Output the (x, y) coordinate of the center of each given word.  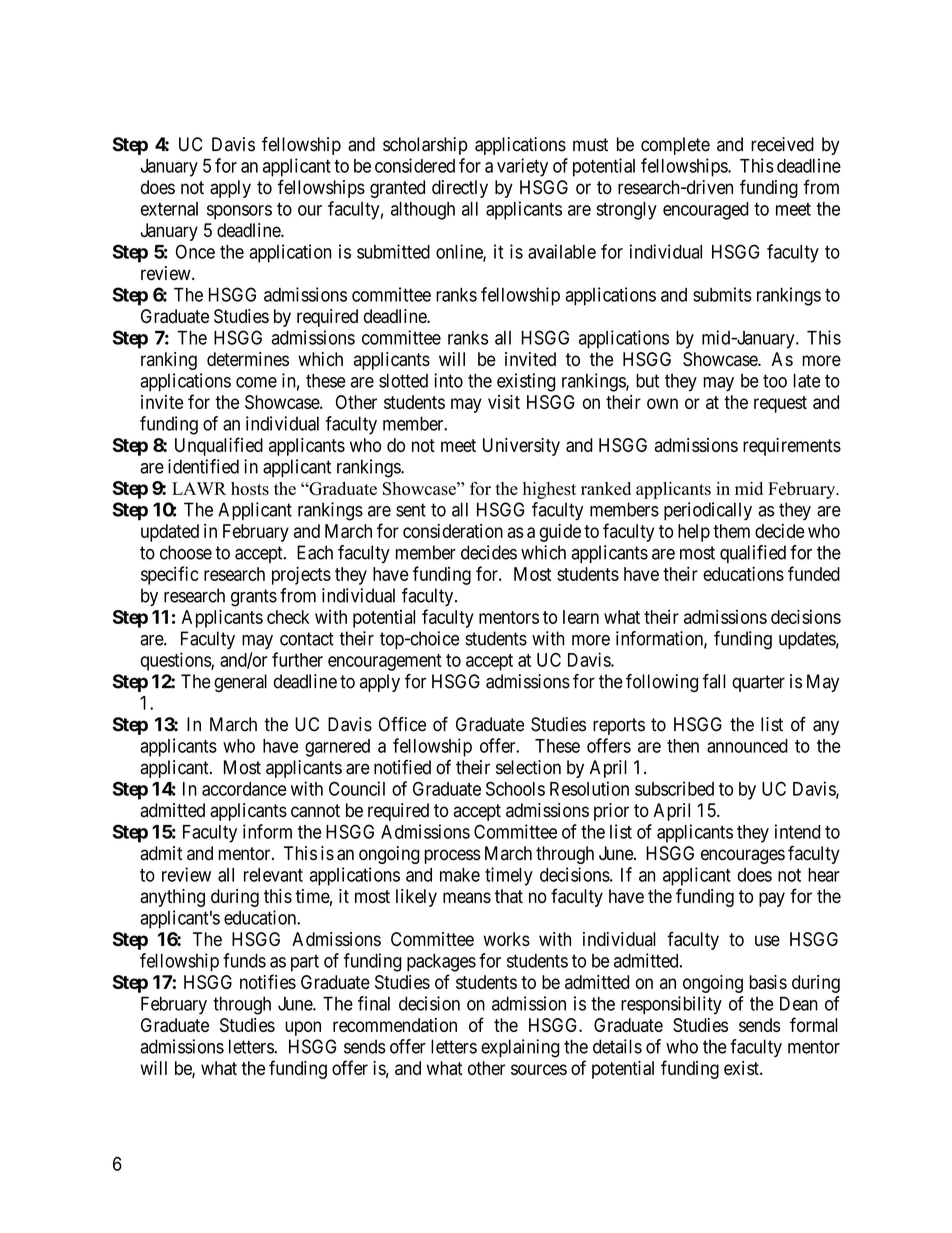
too (775, 381)
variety (522, 167)
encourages (743, 856)
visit (504, 402)
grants (254, 598)
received (782, 144)
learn (581, 617)
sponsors (239, 212)
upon (303, 1028)
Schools (515, 788)
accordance (244, 789)
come (256, 382)
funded (814, 573)
